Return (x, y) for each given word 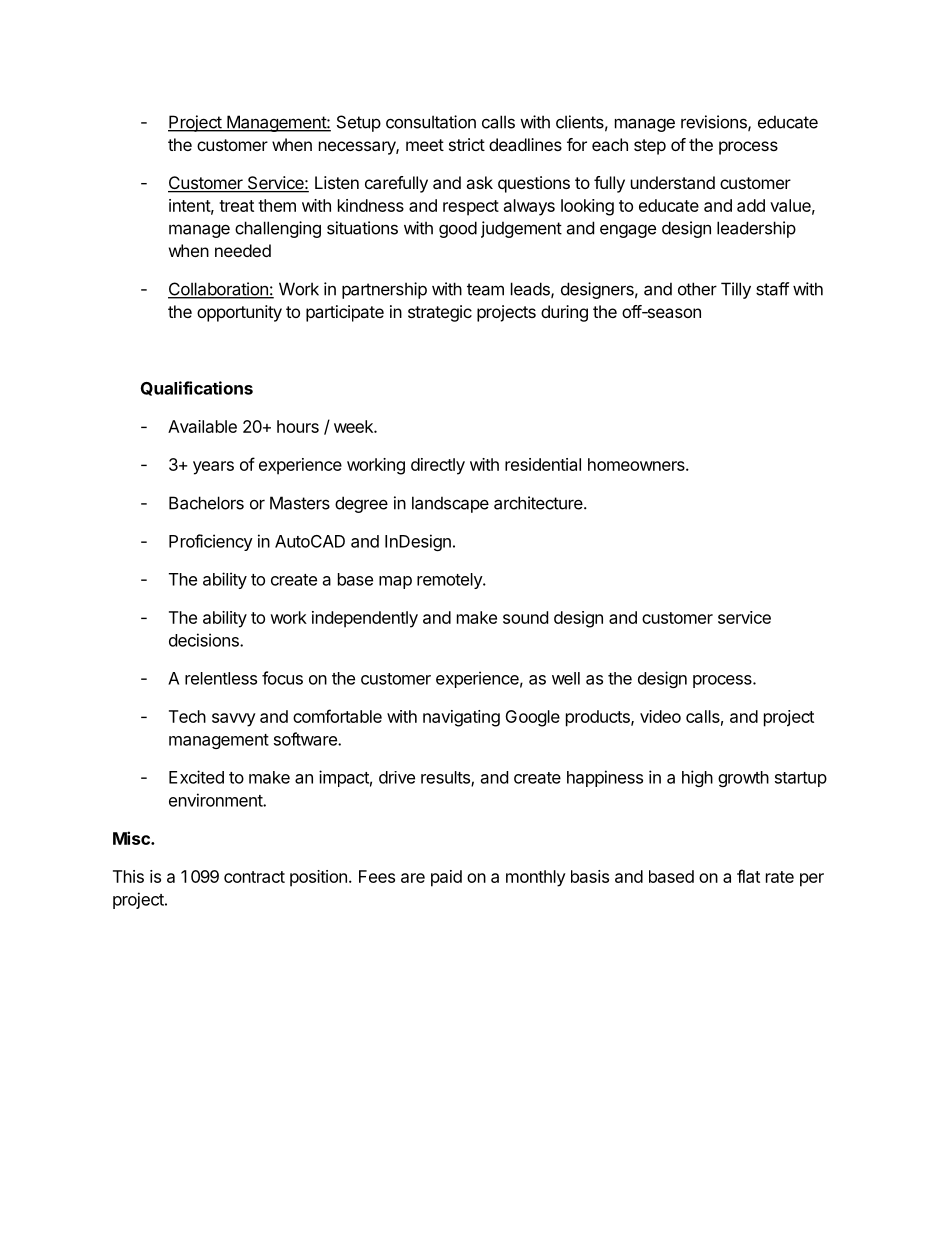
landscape (450, 504)
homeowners (637, 464)
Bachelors (206, 503)
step (650, 147)
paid (446, 878)
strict (467, 144)
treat (236, 206)
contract (254, 877)
